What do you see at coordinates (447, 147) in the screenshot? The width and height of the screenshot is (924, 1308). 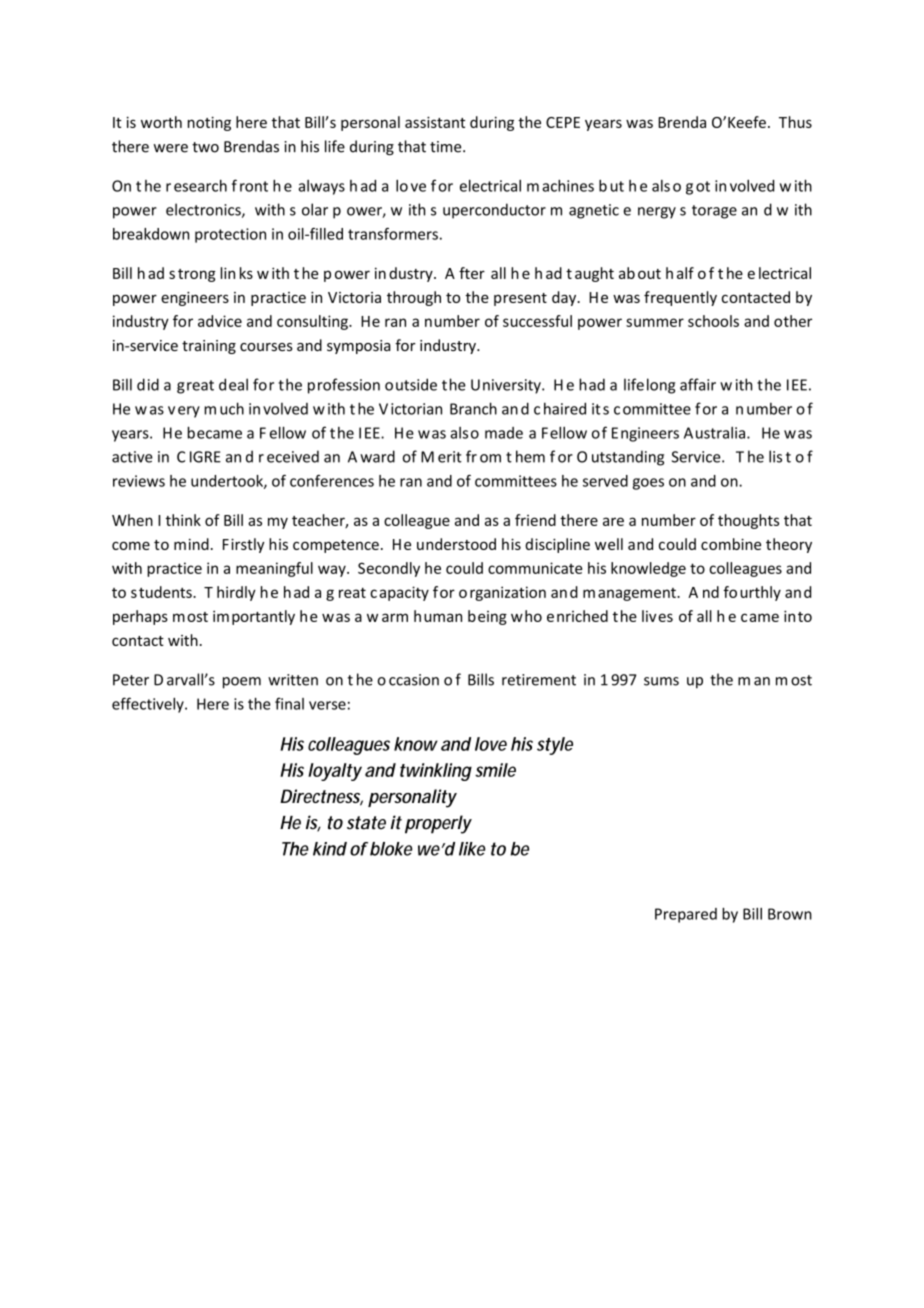 I see `time` at bounding box center [447, 147].
